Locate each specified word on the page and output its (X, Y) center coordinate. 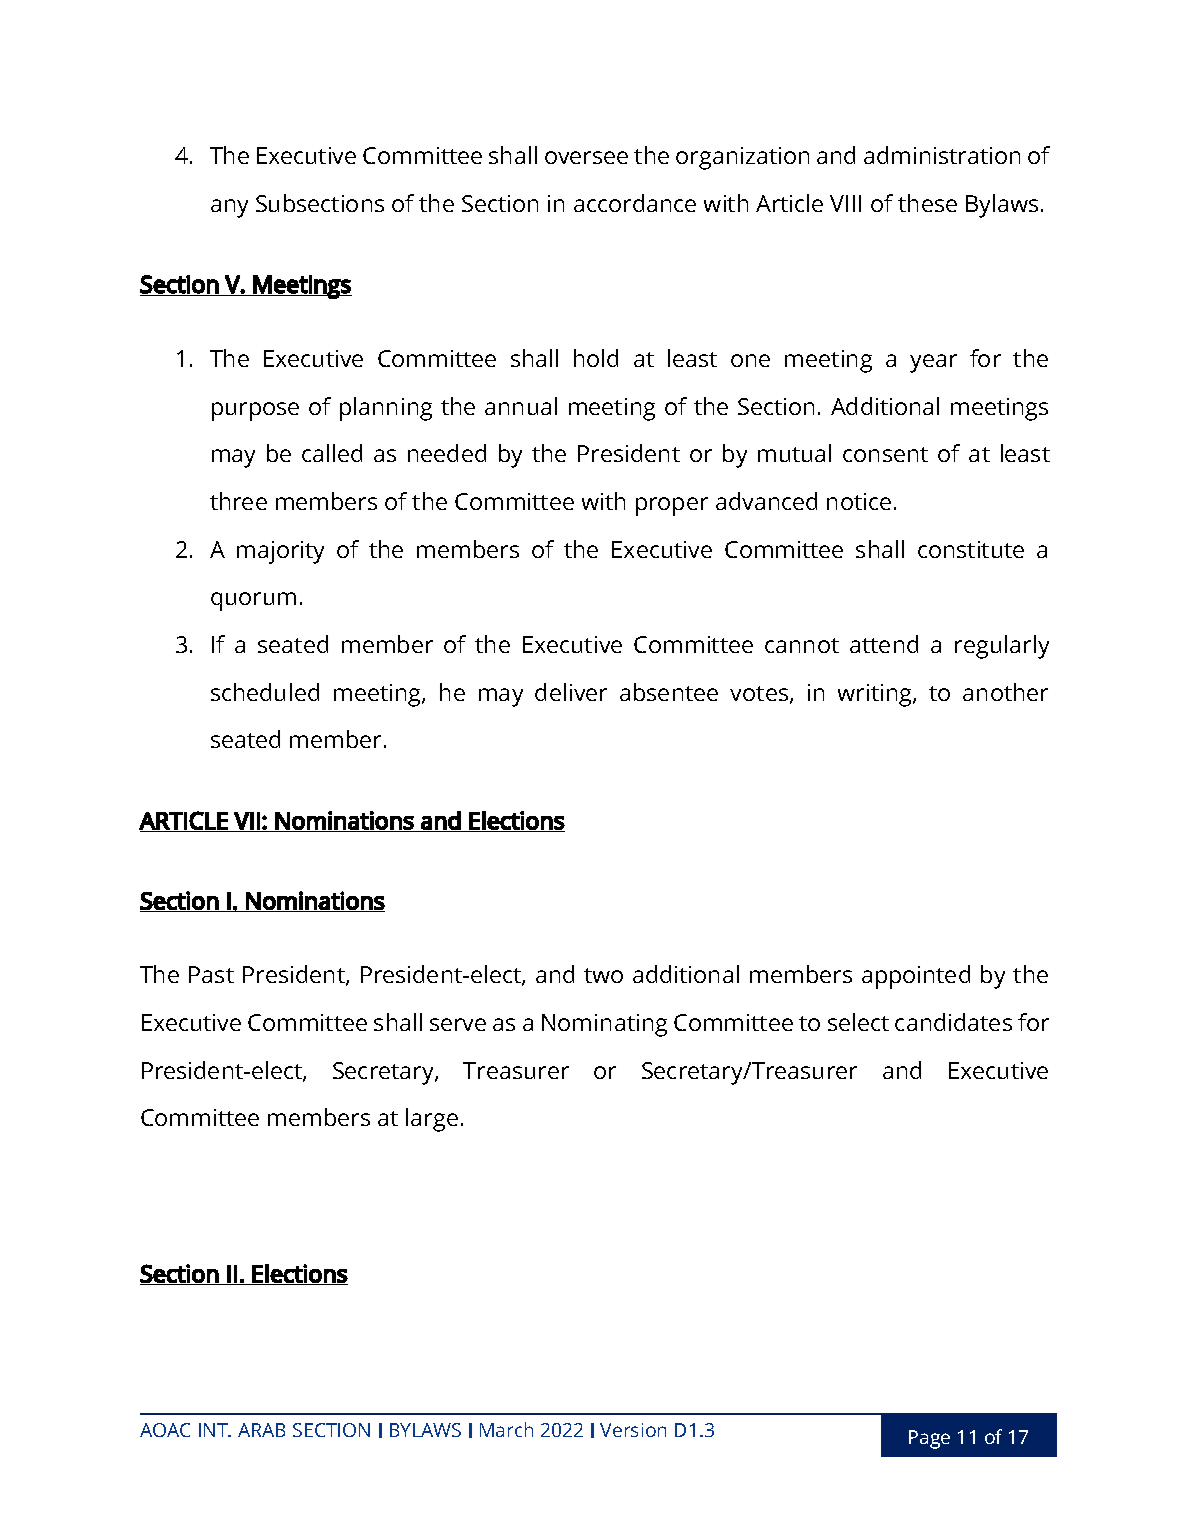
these (927, 203)
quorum (253, 601)
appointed (916, 977)
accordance (635, 203)
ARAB (261, 1430)
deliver (571, 692)
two (603, 975)
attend (884, 644)
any (229, 208)
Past (211, 974)
